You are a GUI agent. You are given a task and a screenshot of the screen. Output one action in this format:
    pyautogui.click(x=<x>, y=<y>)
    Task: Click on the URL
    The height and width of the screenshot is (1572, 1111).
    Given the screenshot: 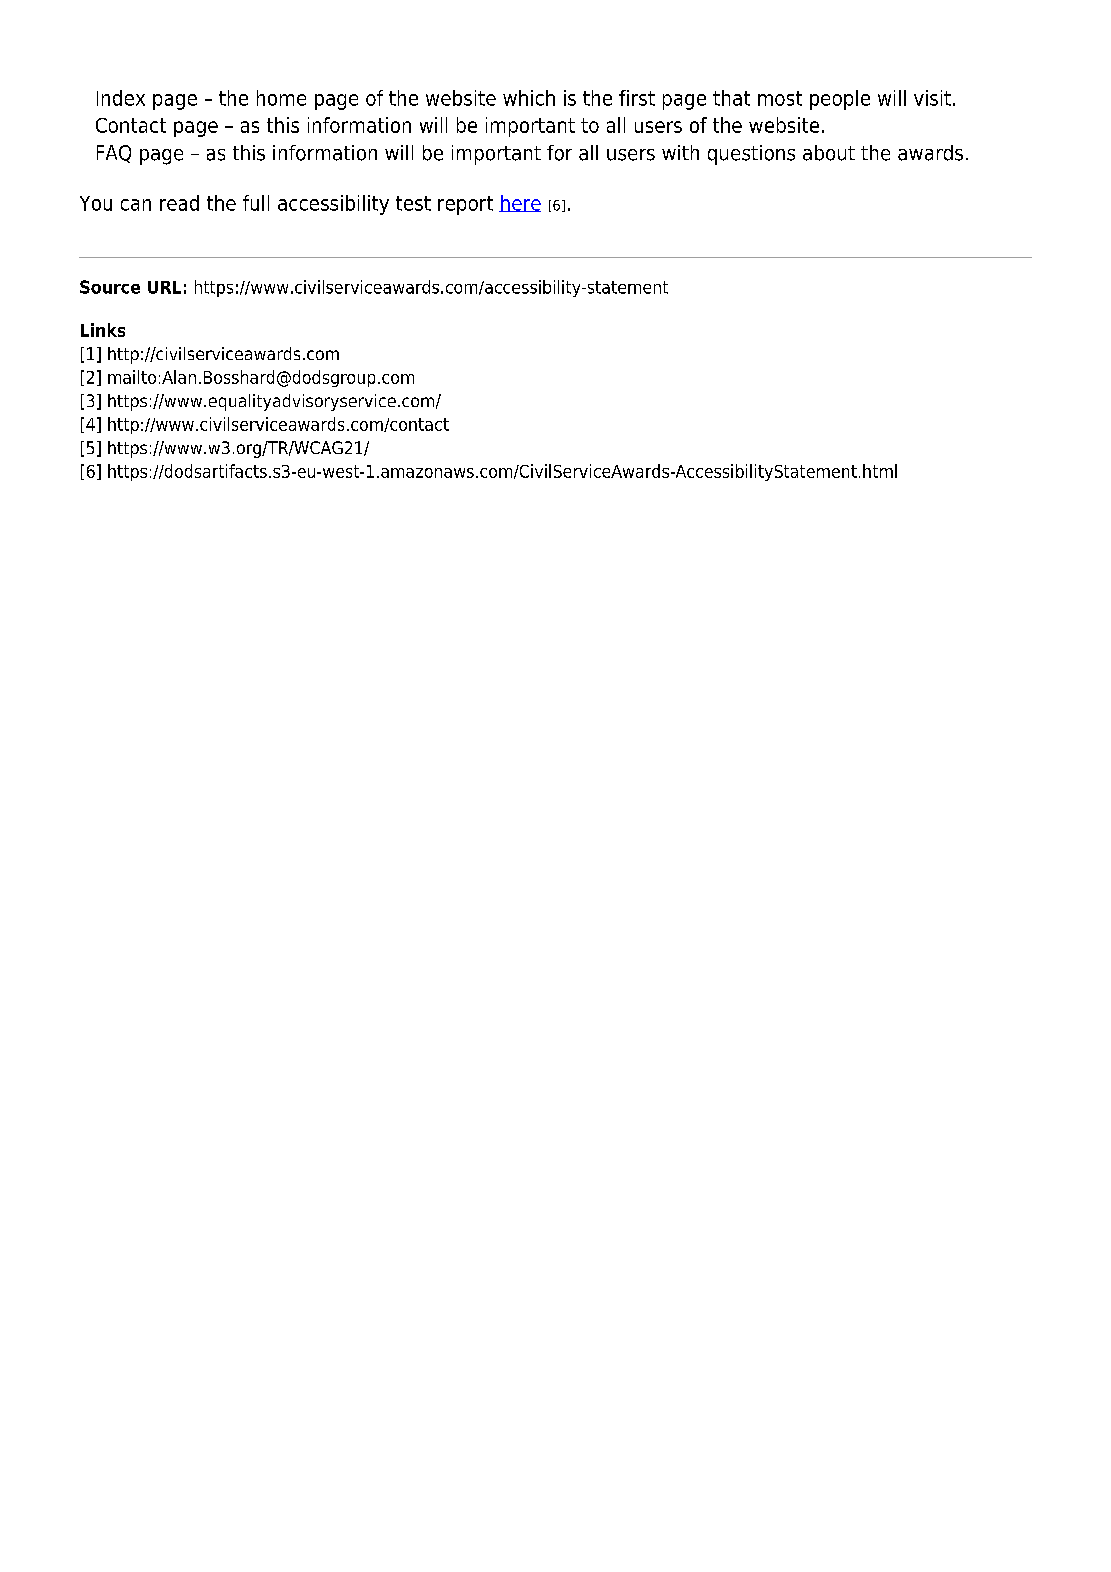 What is the action you would take?
    pyautogui.click(x=164, y=287)
